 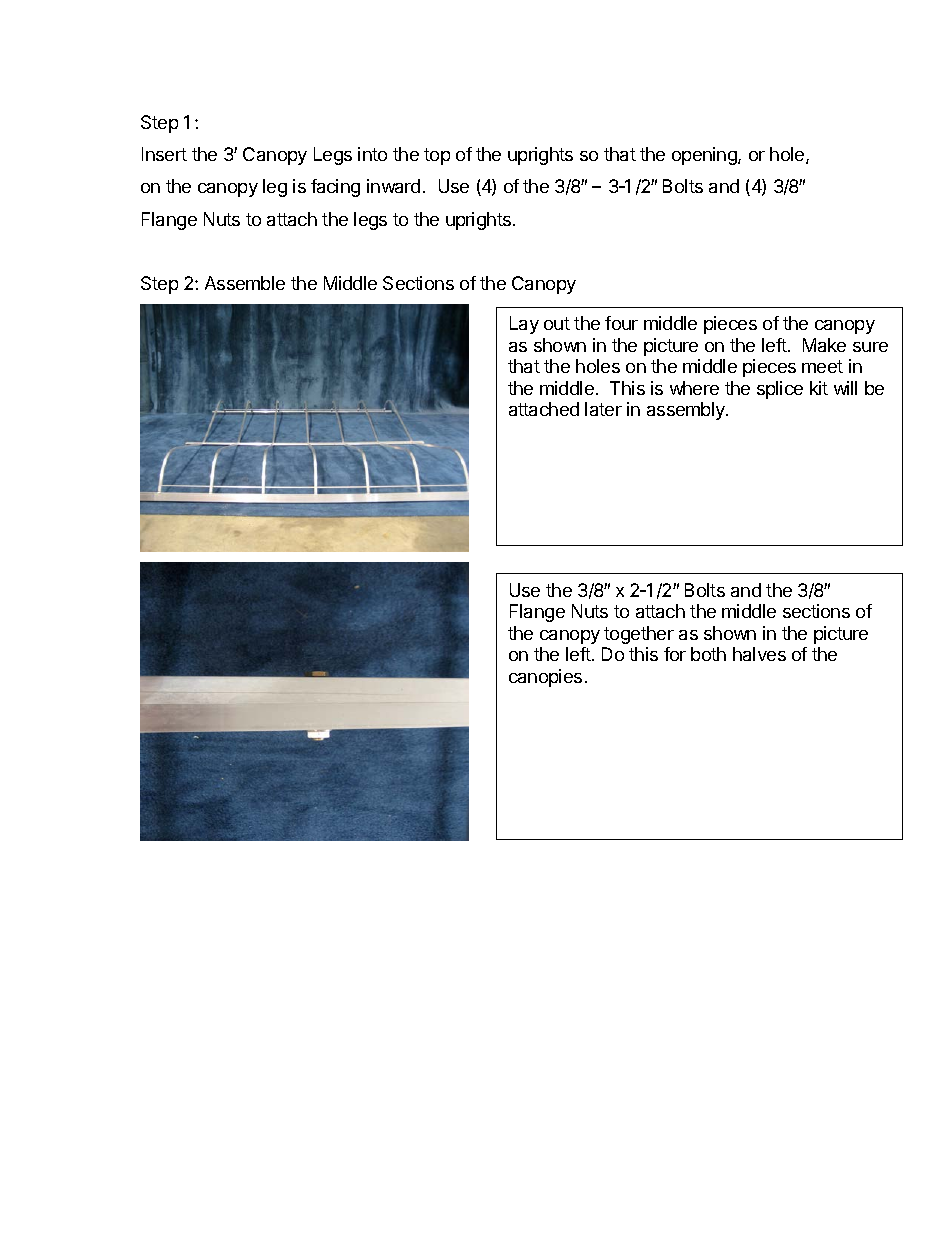 What do you see at coordinates (780, 390) in the image?
I see `splice` at bounding box center [780, 390].
